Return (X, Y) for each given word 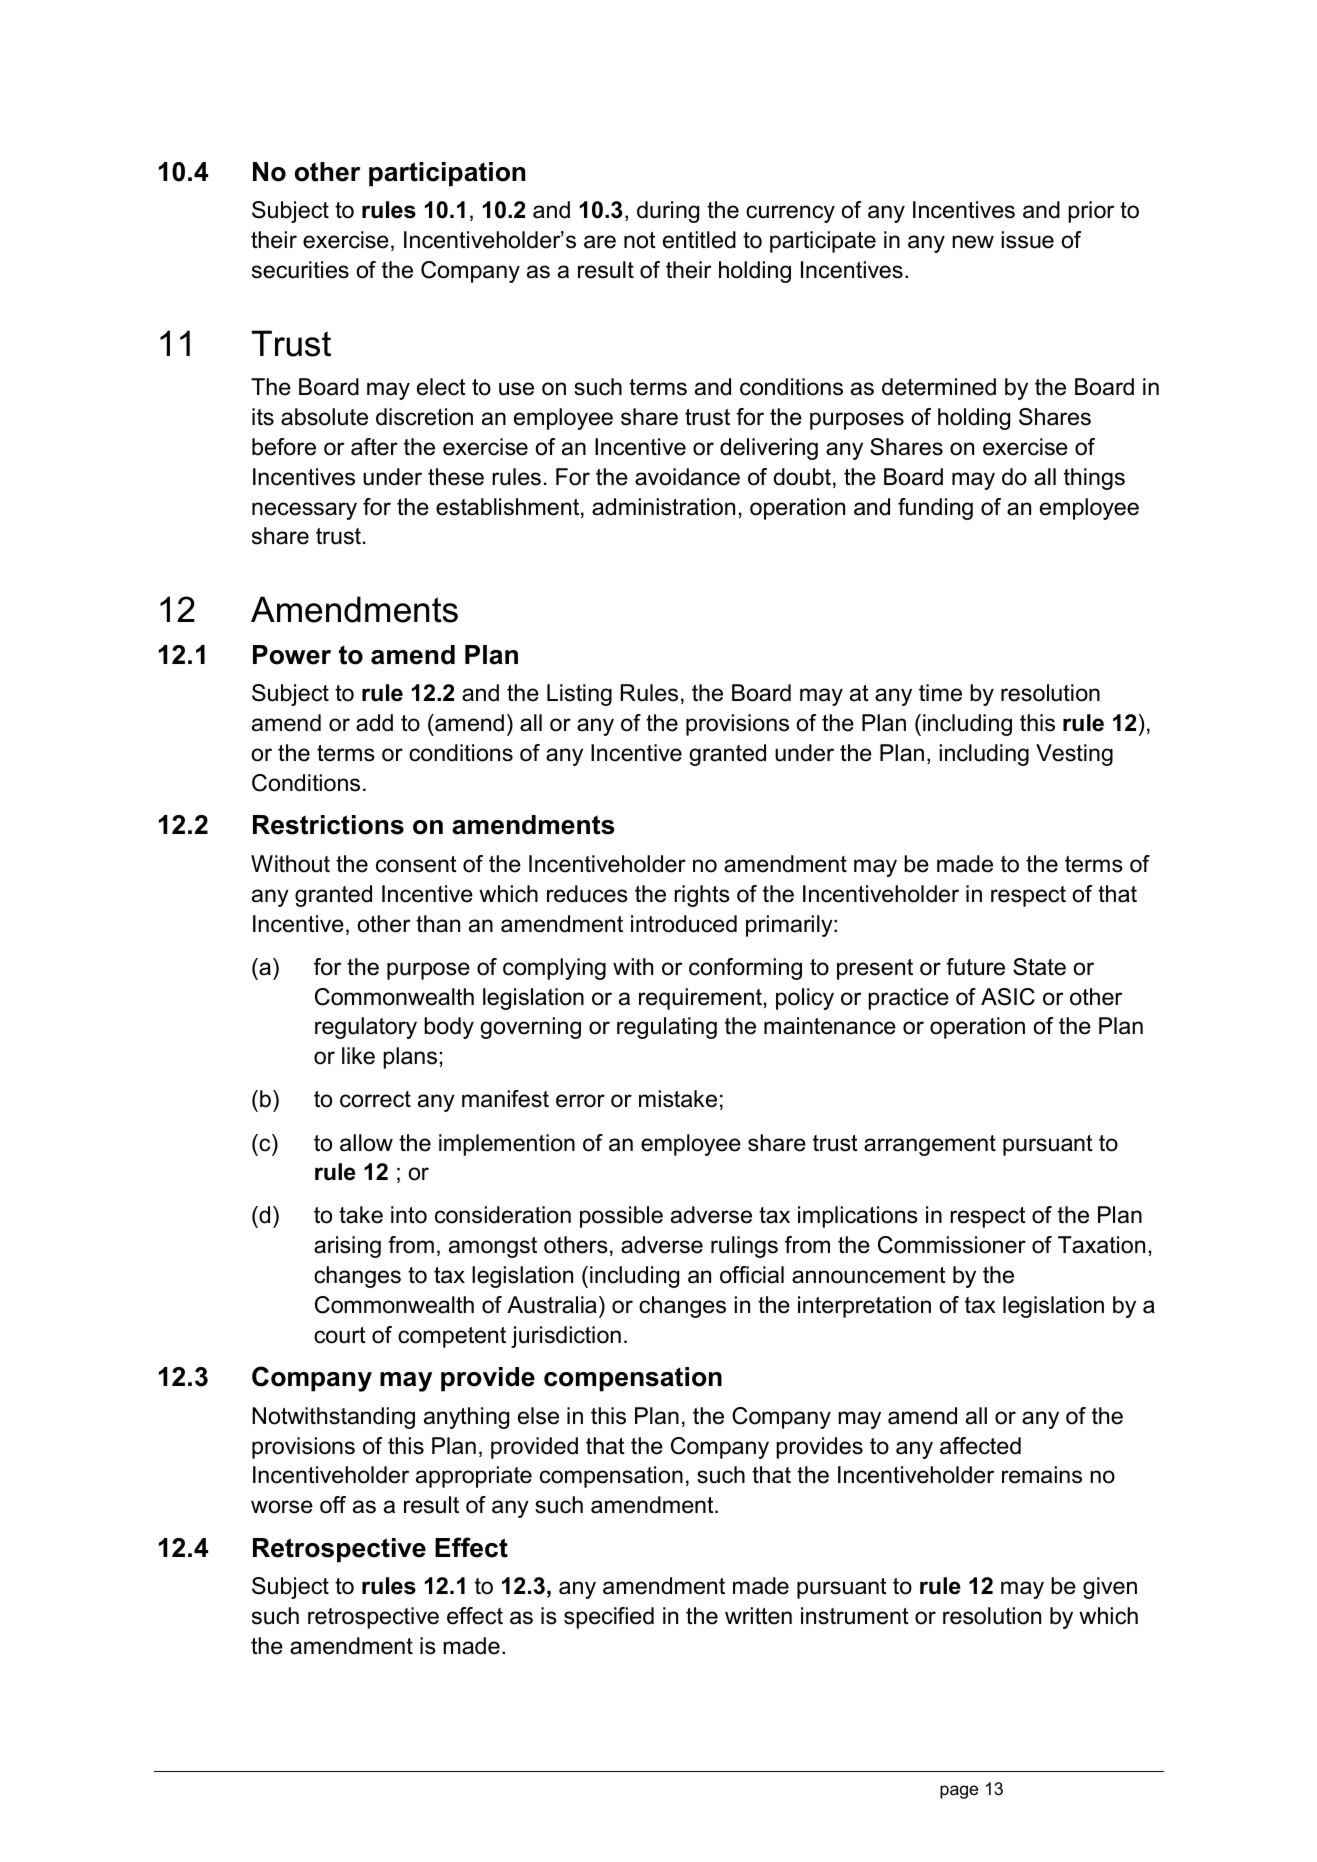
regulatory (366, 1028)
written (758, 1616)
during (668, 212)
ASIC (1008, 997)
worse (282, 1507)
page (959, 1792)
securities (300, 270)
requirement (700, 999)
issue (1028, 240)
